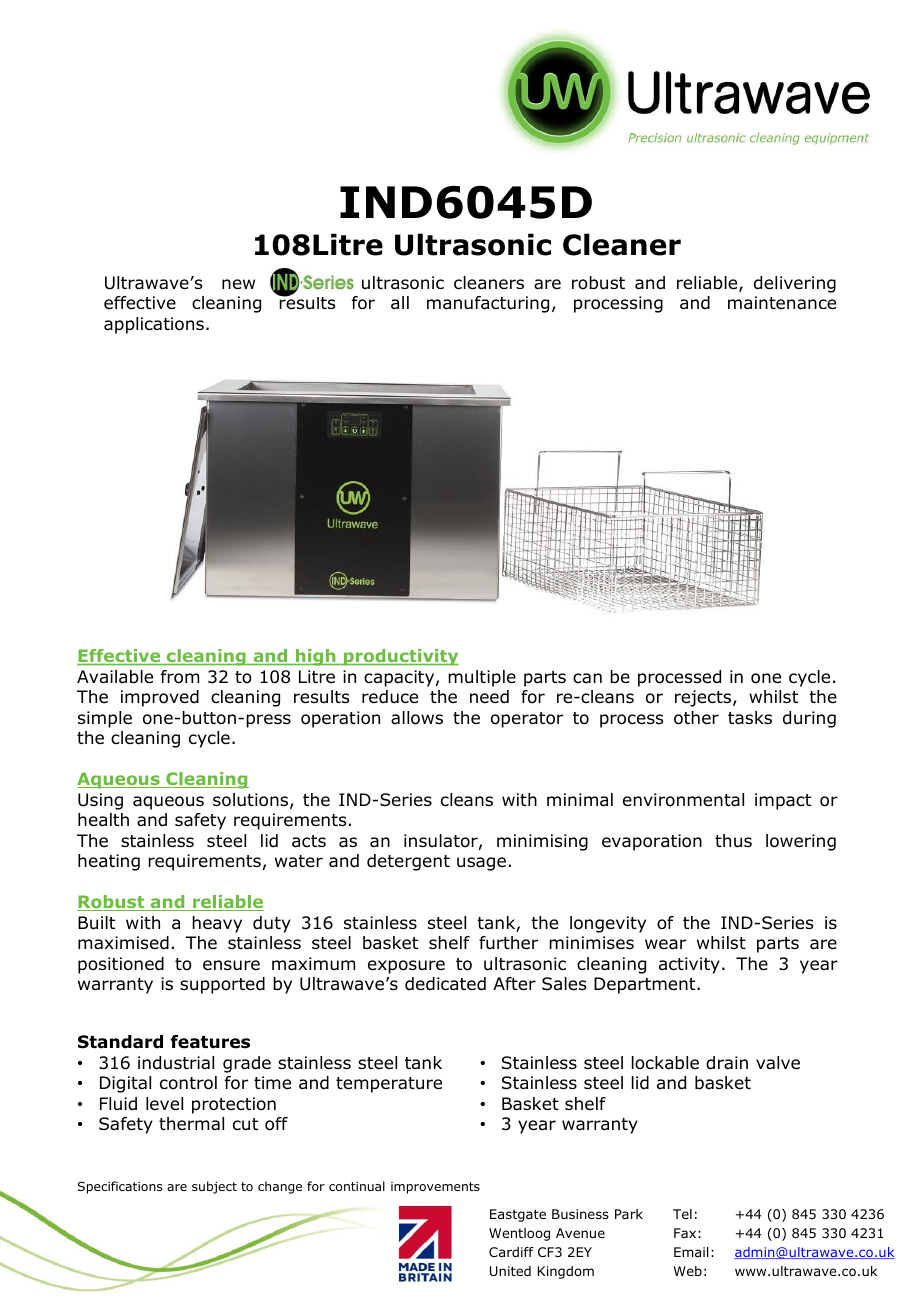 The height and width of the page is (1308, 924). What do you see at coordinates (180, 677) in the page?
I see `from` at bounding box center [180, 677].
